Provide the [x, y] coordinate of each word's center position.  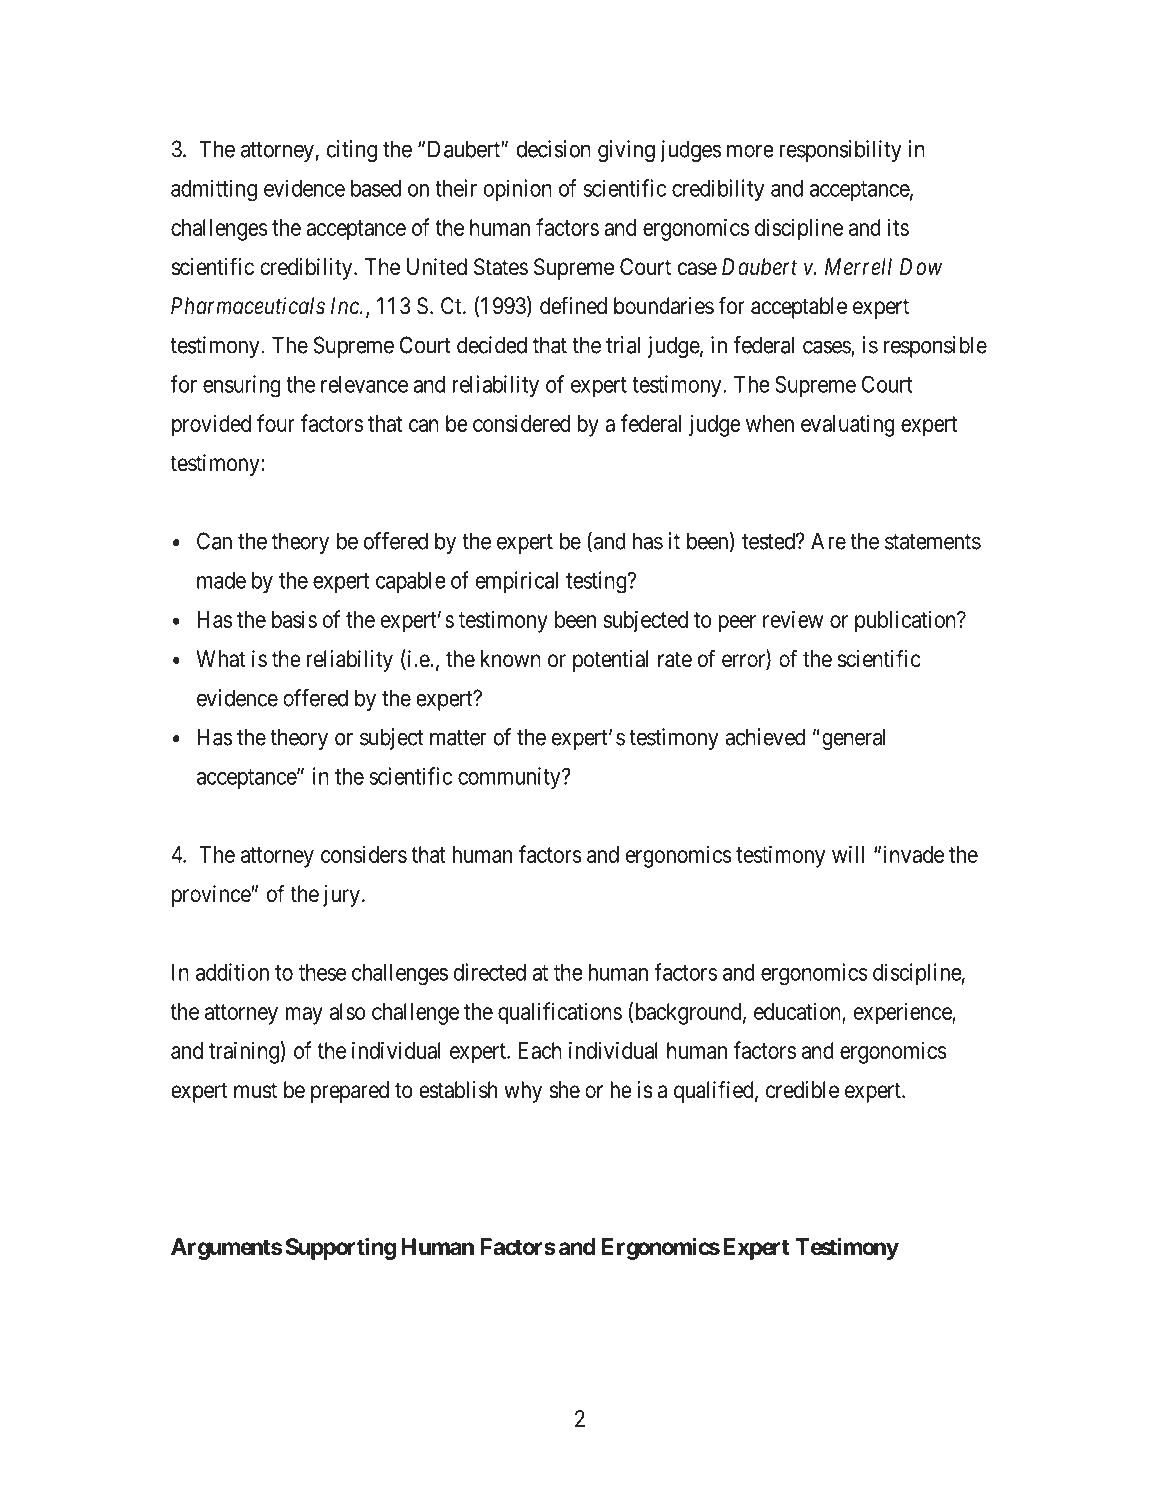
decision [554, 149]
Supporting [341, 1248]
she [564, 1090]
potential [610, 661]
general [854, 739]
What [220, 659]
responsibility [841, 151]
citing [352, 151]
